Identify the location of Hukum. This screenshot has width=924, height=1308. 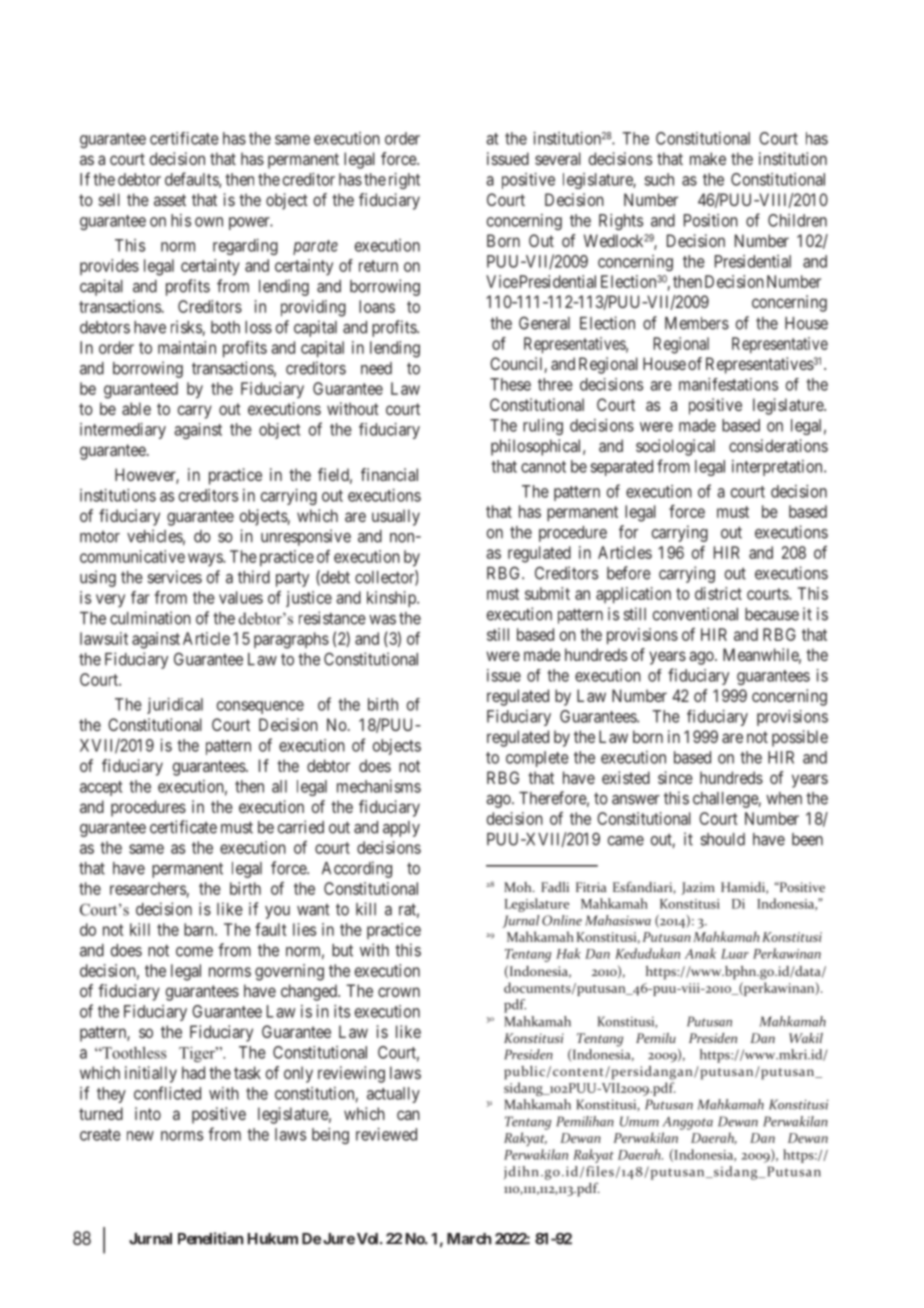
(273, 1239).
